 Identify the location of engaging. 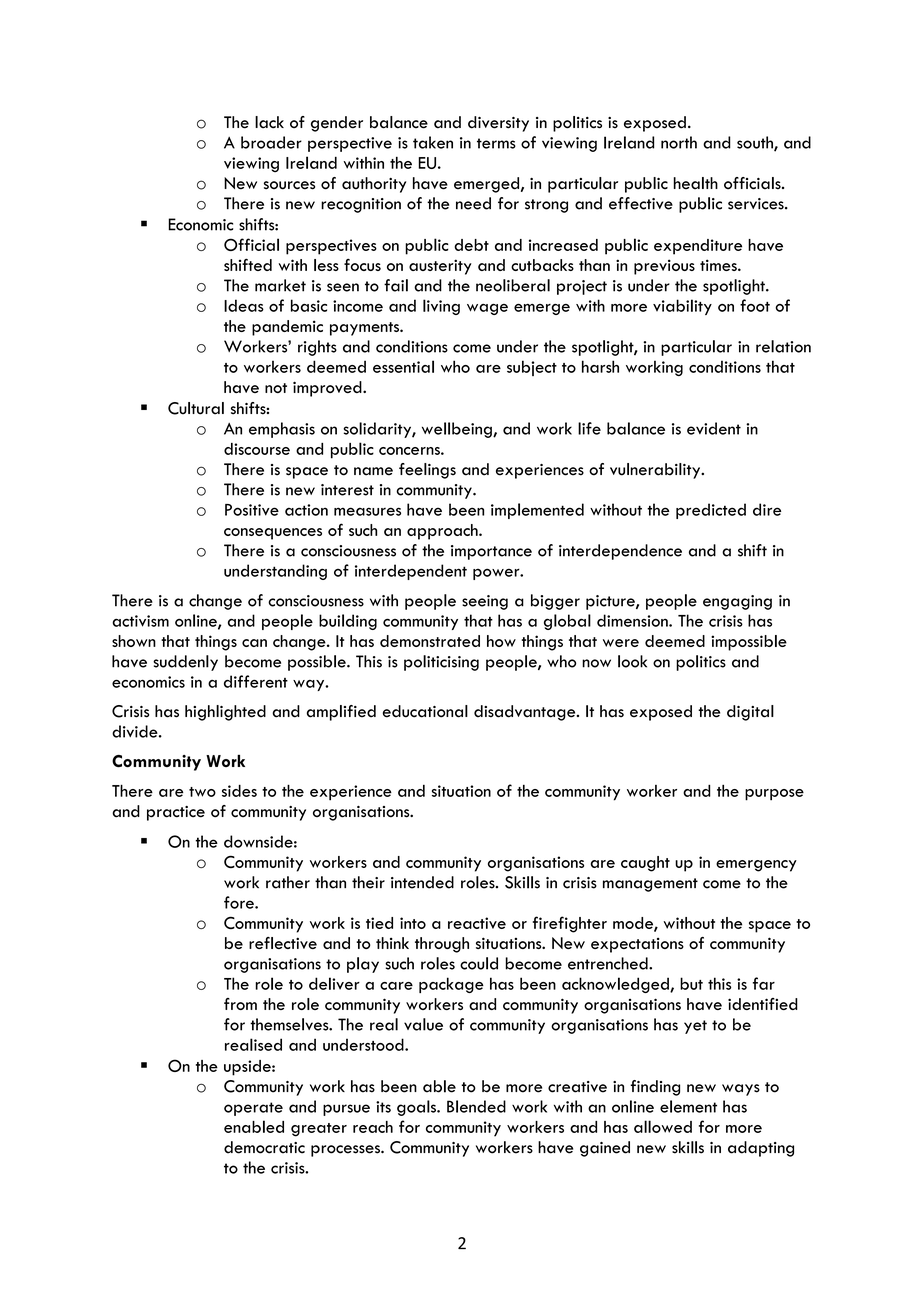
(737, 602).
